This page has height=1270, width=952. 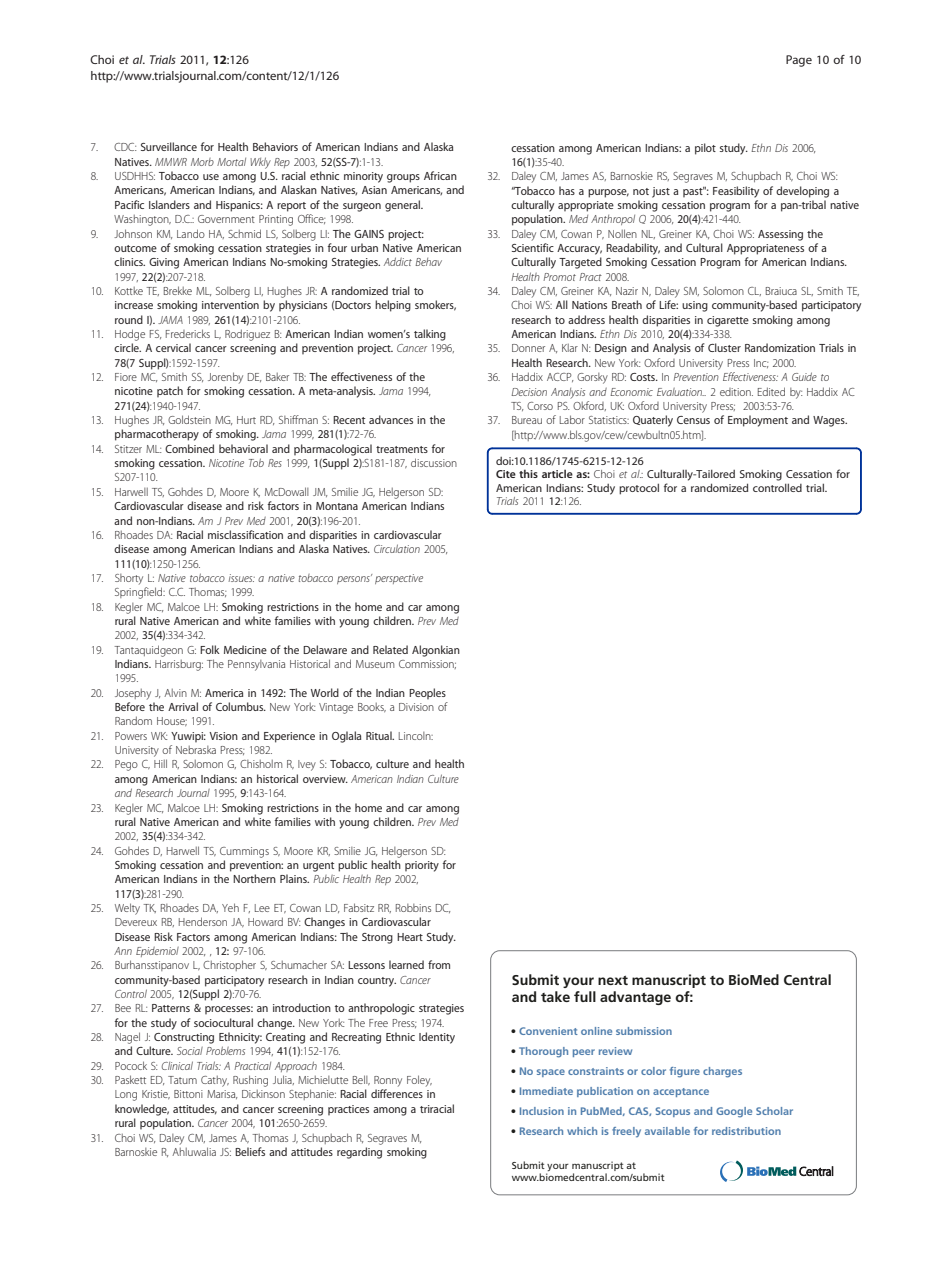 What do you see at coordinates (399, 579) in the page?
I see `perspective` at bounding box center [399, 579].
